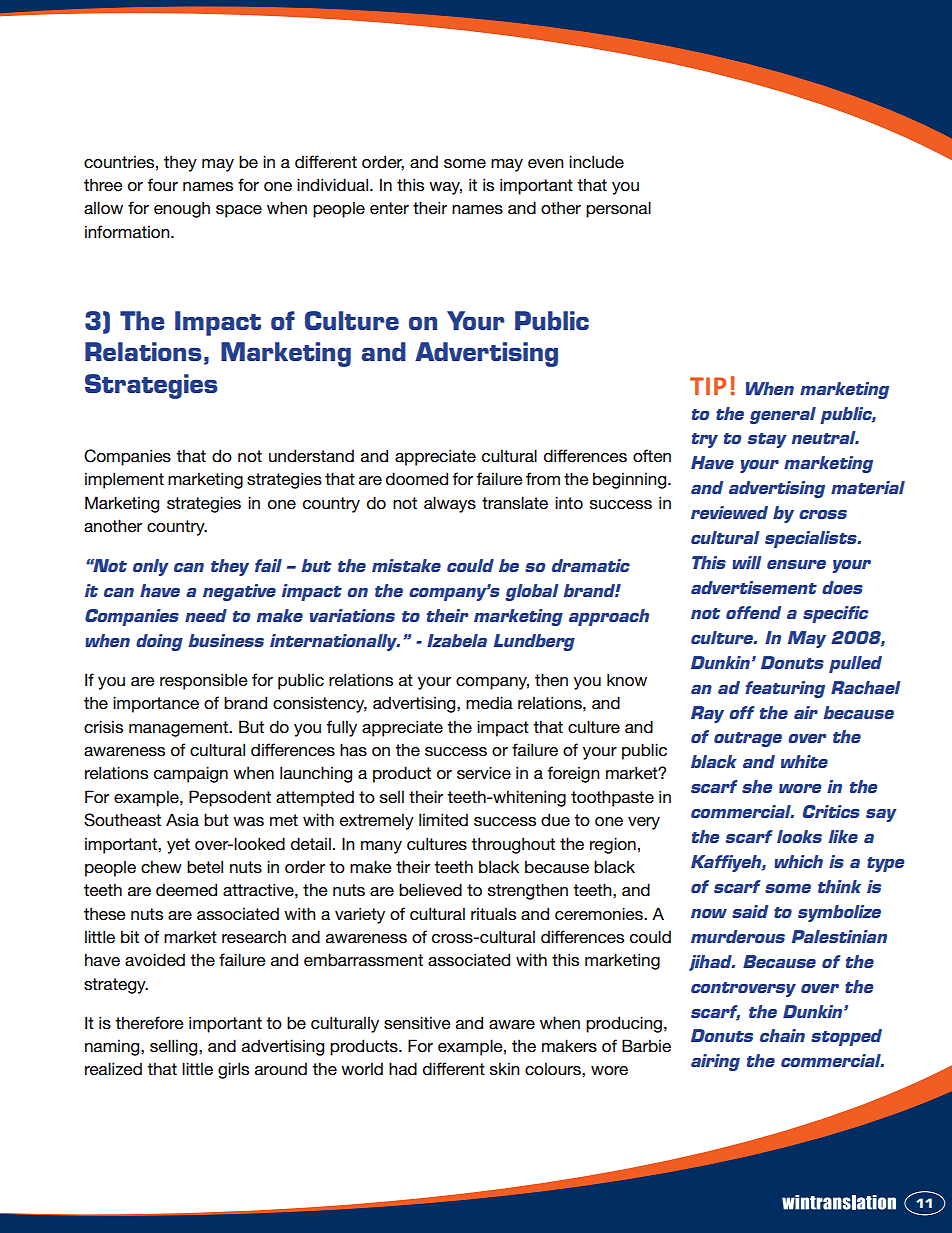 The image size is (952, 1233). I want to click on stay, so click(767, 440).
